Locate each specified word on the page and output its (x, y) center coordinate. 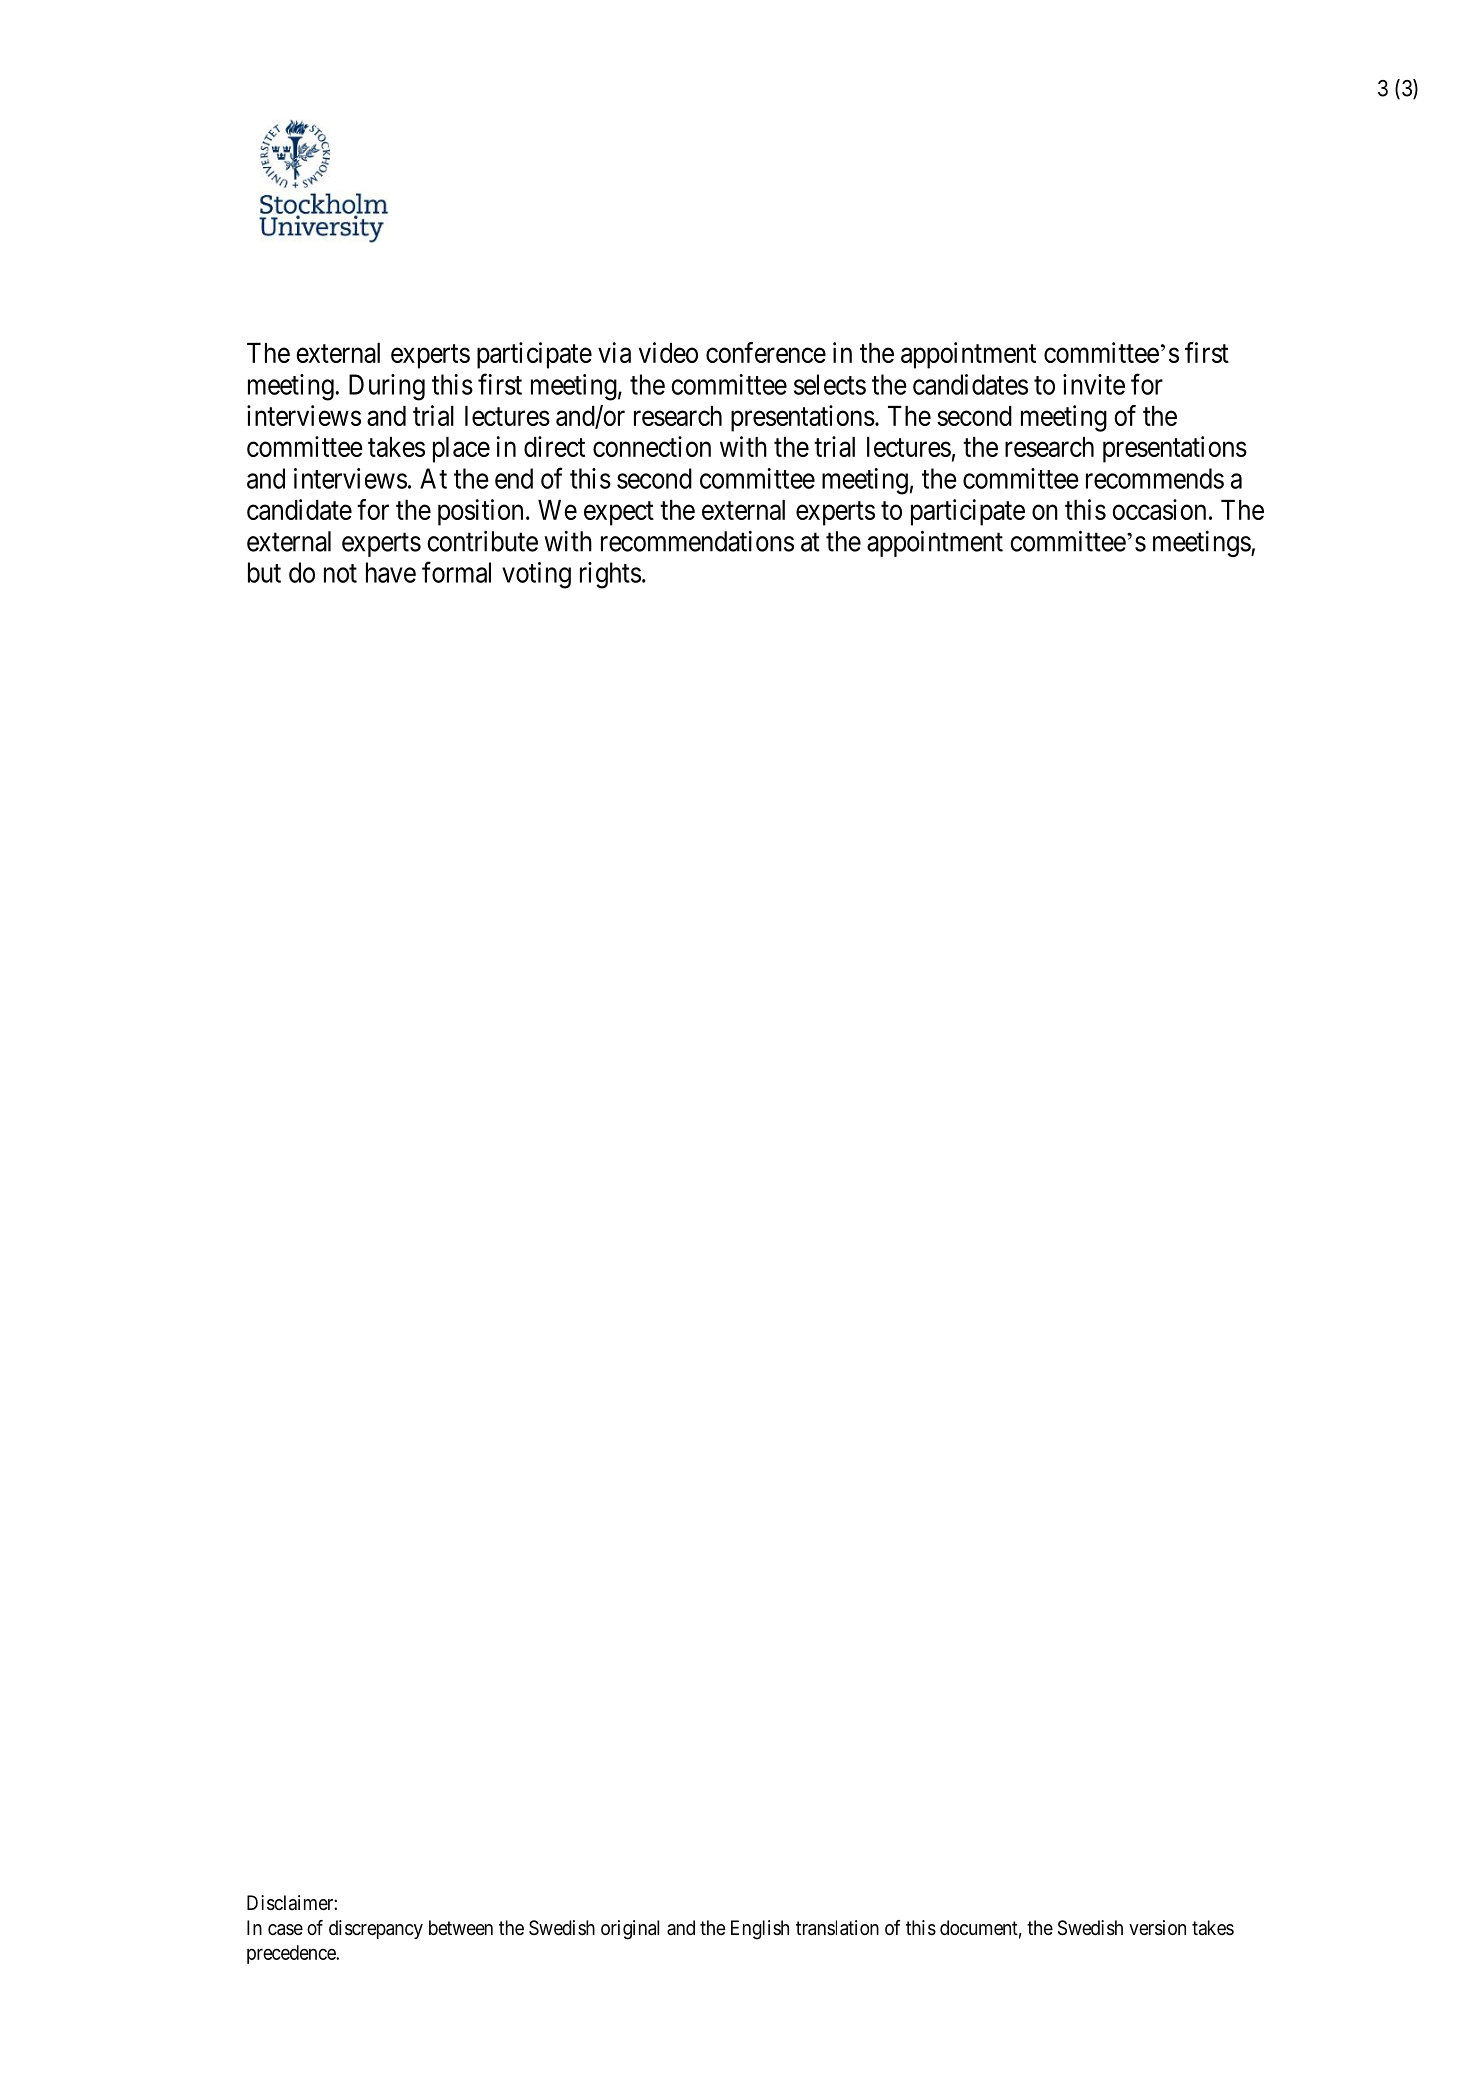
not (340, 573)
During (387, 387)
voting (536, 575)
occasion (1159, 509)
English (760, 1930)
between (461, 1928)
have (391, 572)
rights (610, 575)
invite (1094, 384)
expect (619, 513)
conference (766, 352)
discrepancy (376, 1929)
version (1157, 1928)
